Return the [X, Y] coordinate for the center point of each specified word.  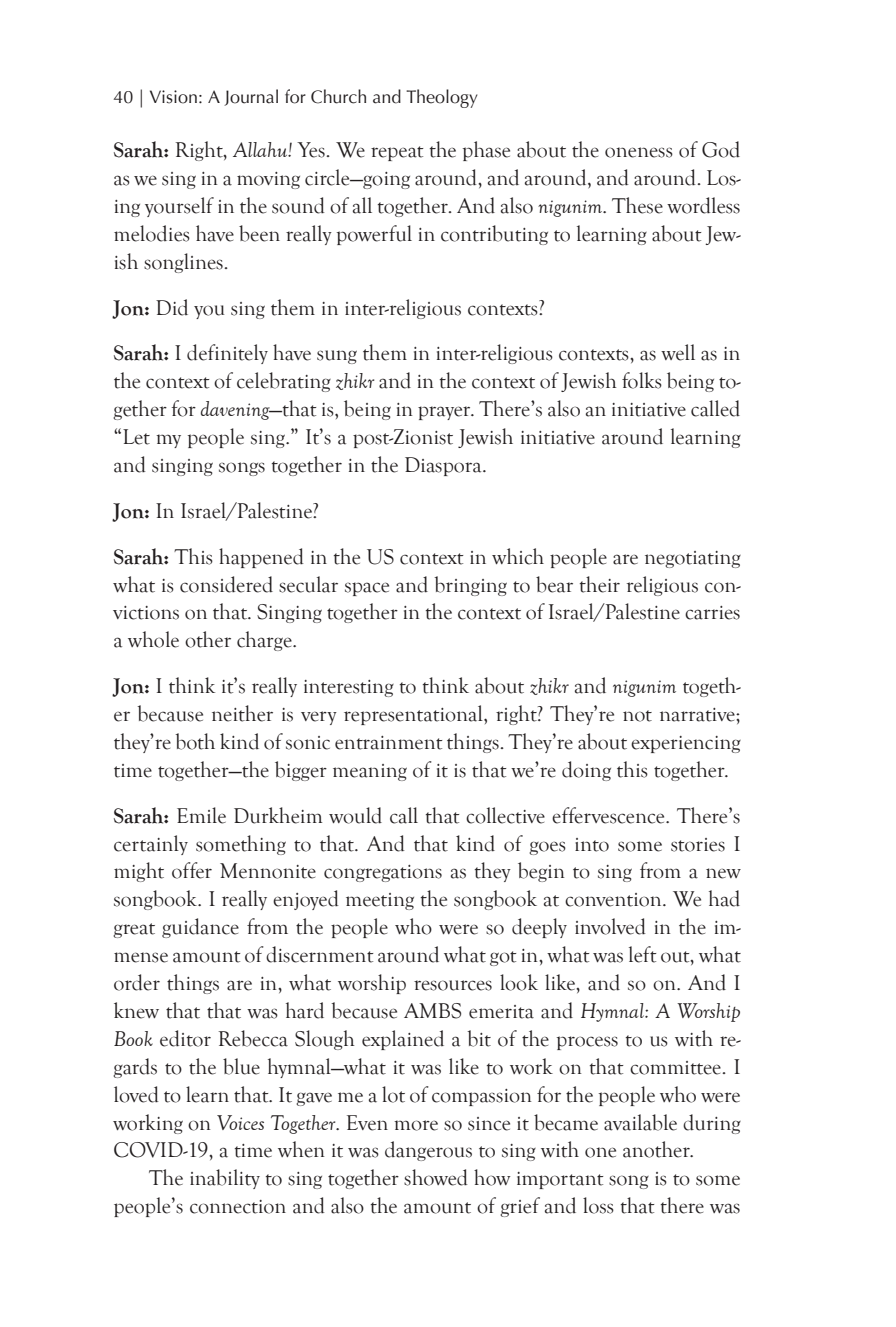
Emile [201, 815]
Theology [442, 98]
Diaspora [444, 466]
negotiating [693, 559]
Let [136, 437]
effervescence [609, 815]
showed [436, 1177]
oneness [639, 152]
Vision [173, 97]
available [640, 1122]
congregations [383, 873]
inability [225, 1179]
